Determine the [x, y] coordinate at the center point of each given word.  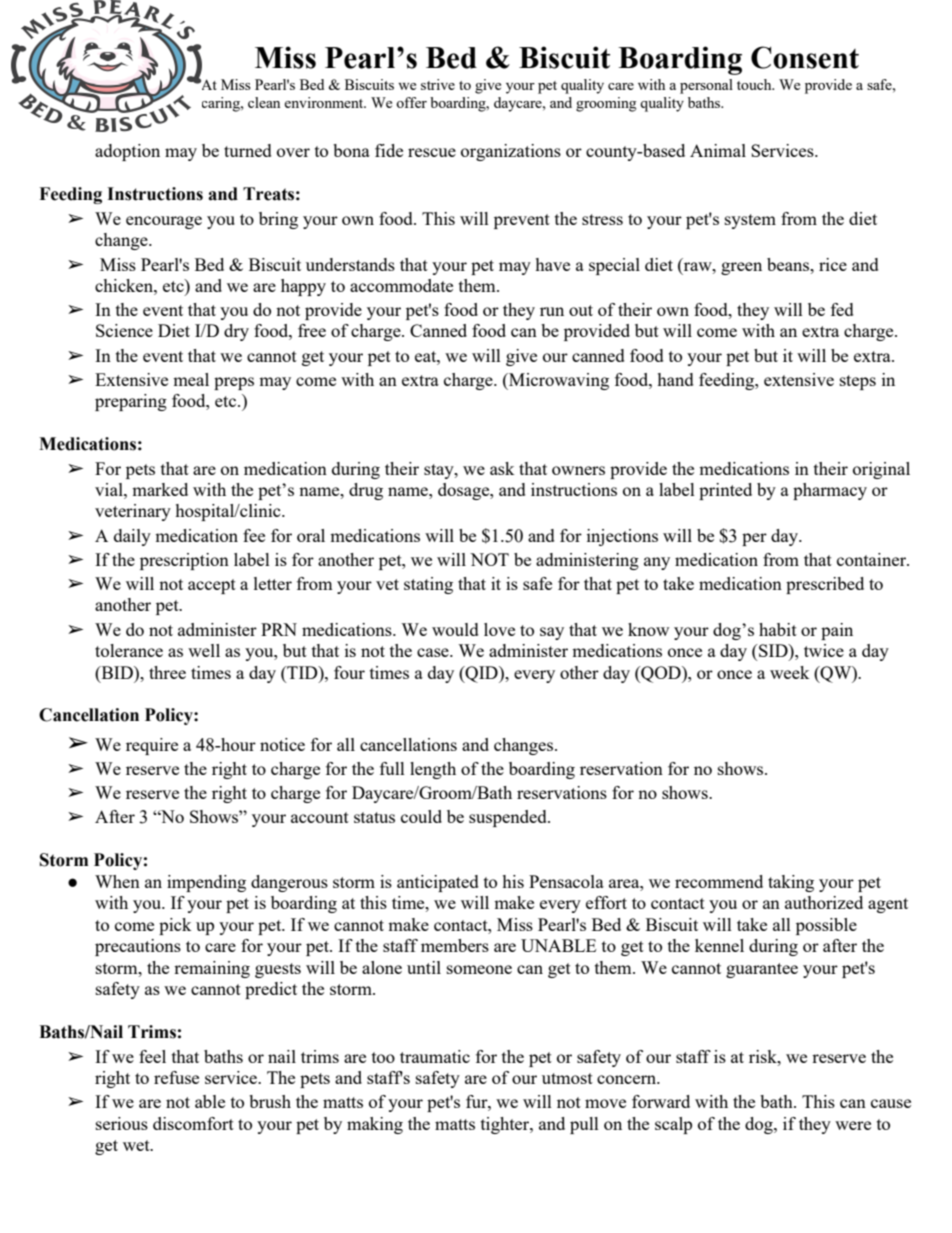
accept [212, 586]
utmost [567, 1078]
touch [755, 84]
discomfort [193, 1123]
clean [264, 102]
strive [438, 84]
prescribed [825, 585]
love [499, 629]
